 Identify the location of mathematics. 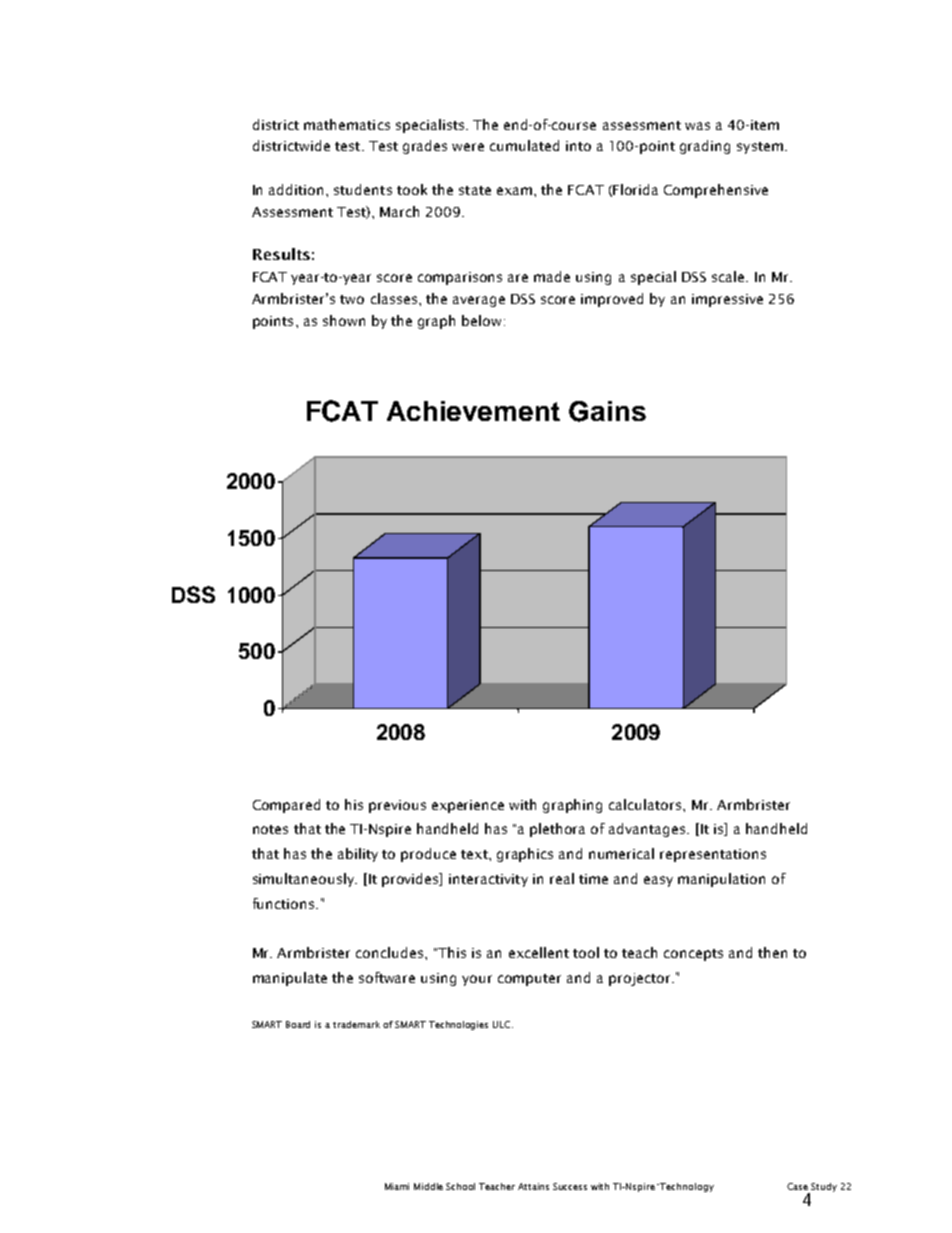
(347, 124).
